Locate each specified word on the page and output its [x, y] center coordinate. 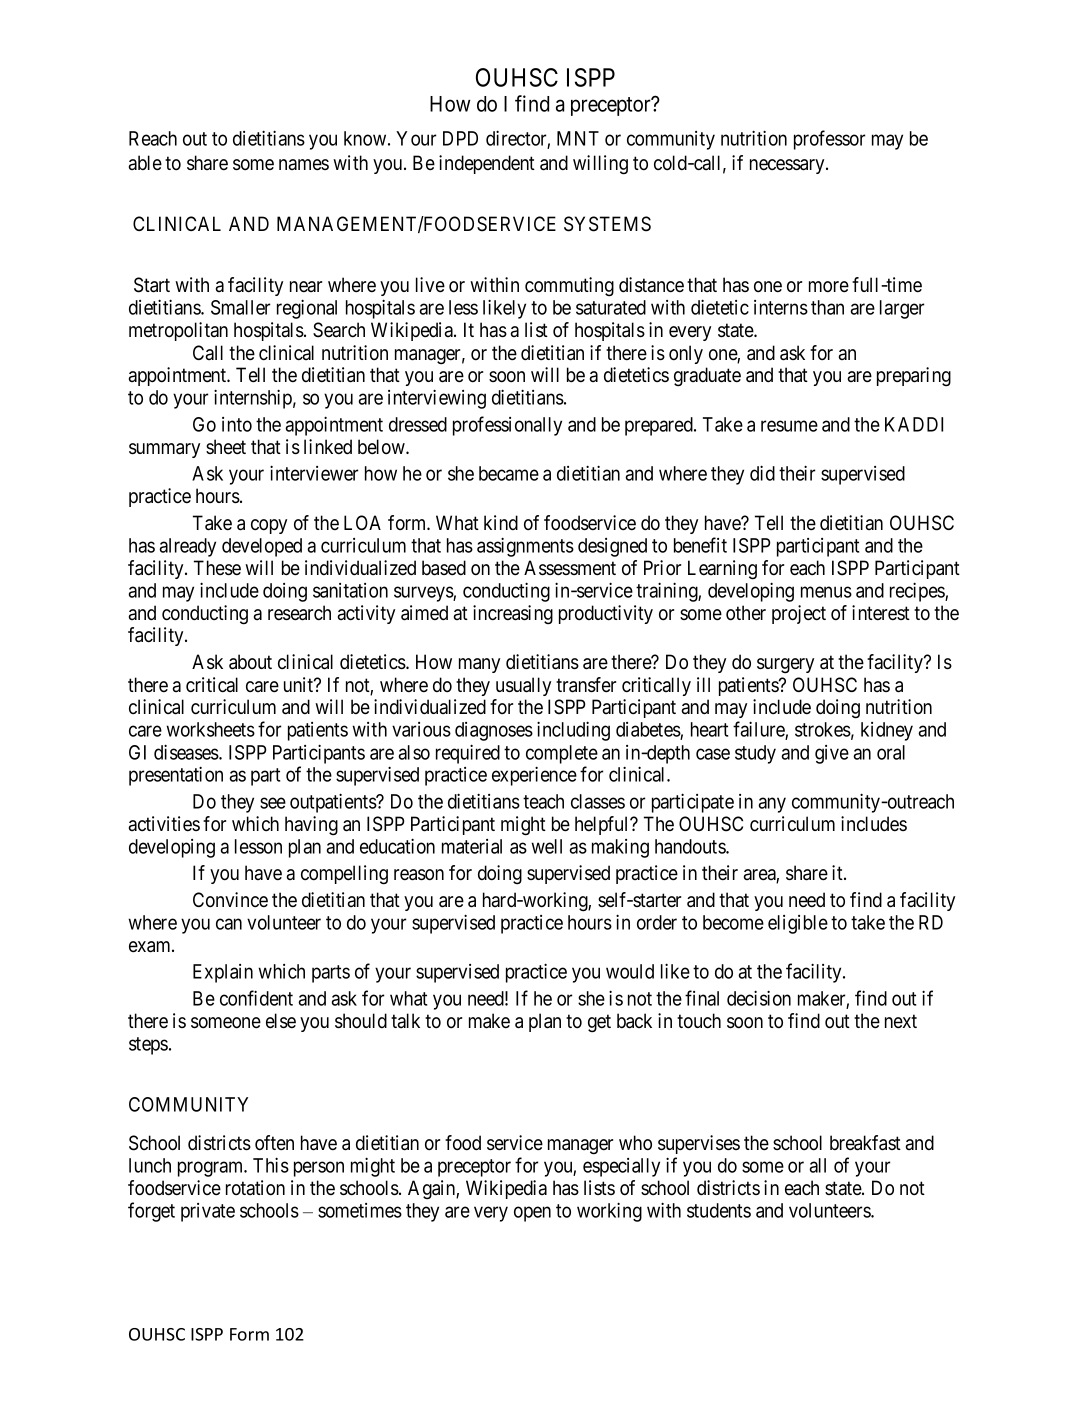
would [630, 971]
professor [829, 140]
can [229, 924]
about [250, 662]
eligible [798, 924]
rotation [255, 1188]
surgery [785, 666]
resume [789, 426]
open [532, 1214]
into [237, 424]
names [304, 164]
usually [523, 686]
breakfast [865, 1143]
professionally [507, 426]
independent [487, 164]
